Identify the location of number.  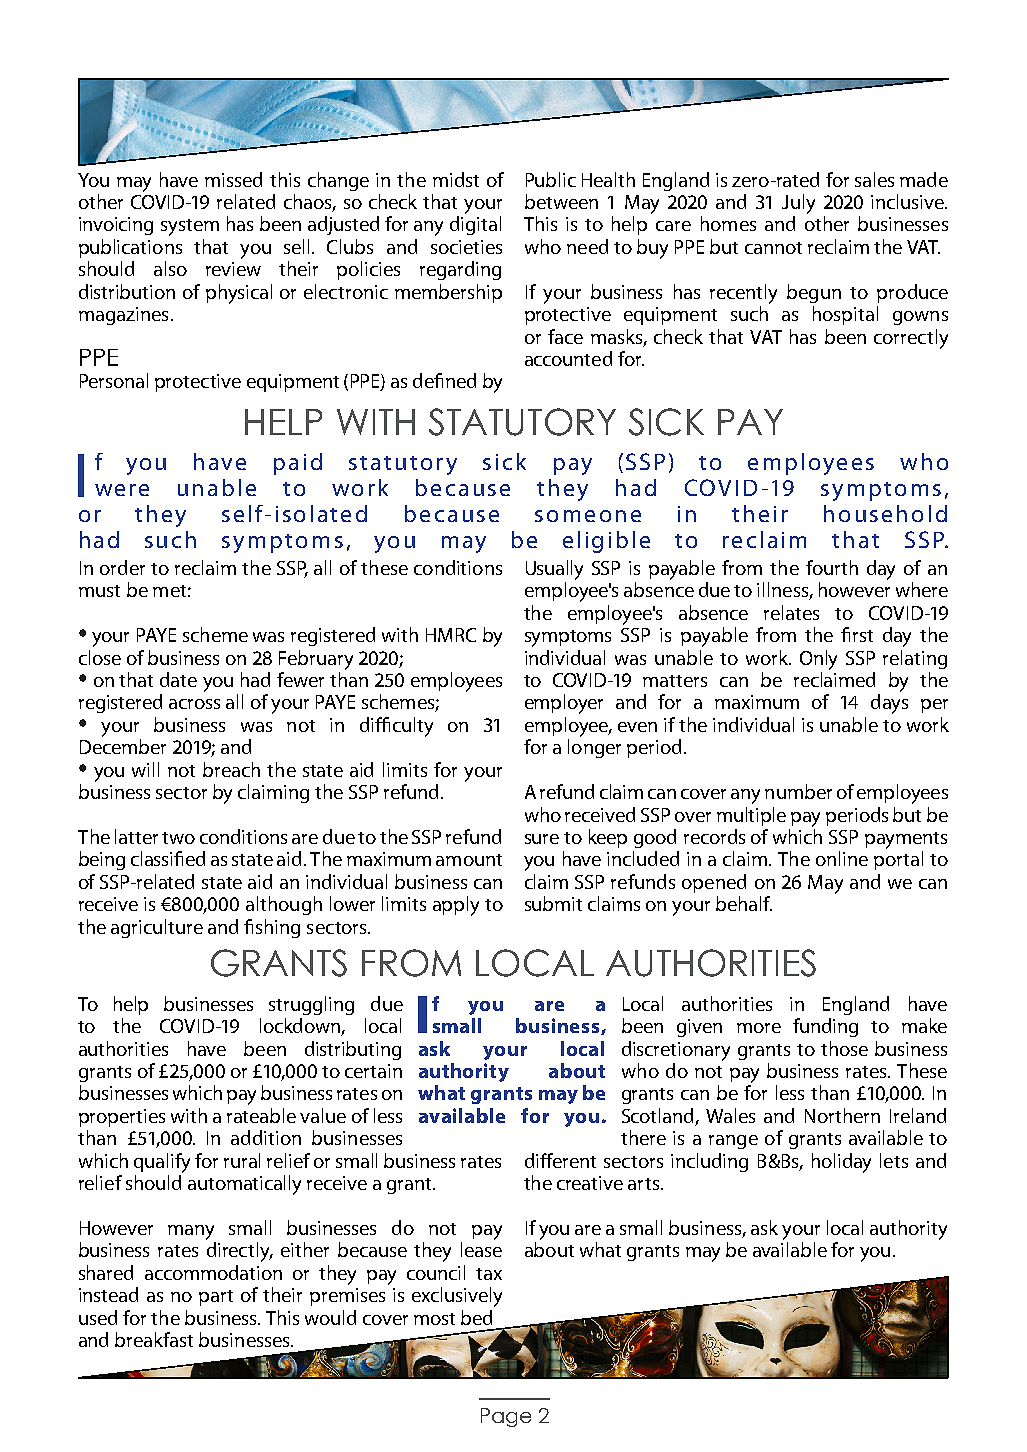
(798, 791).
